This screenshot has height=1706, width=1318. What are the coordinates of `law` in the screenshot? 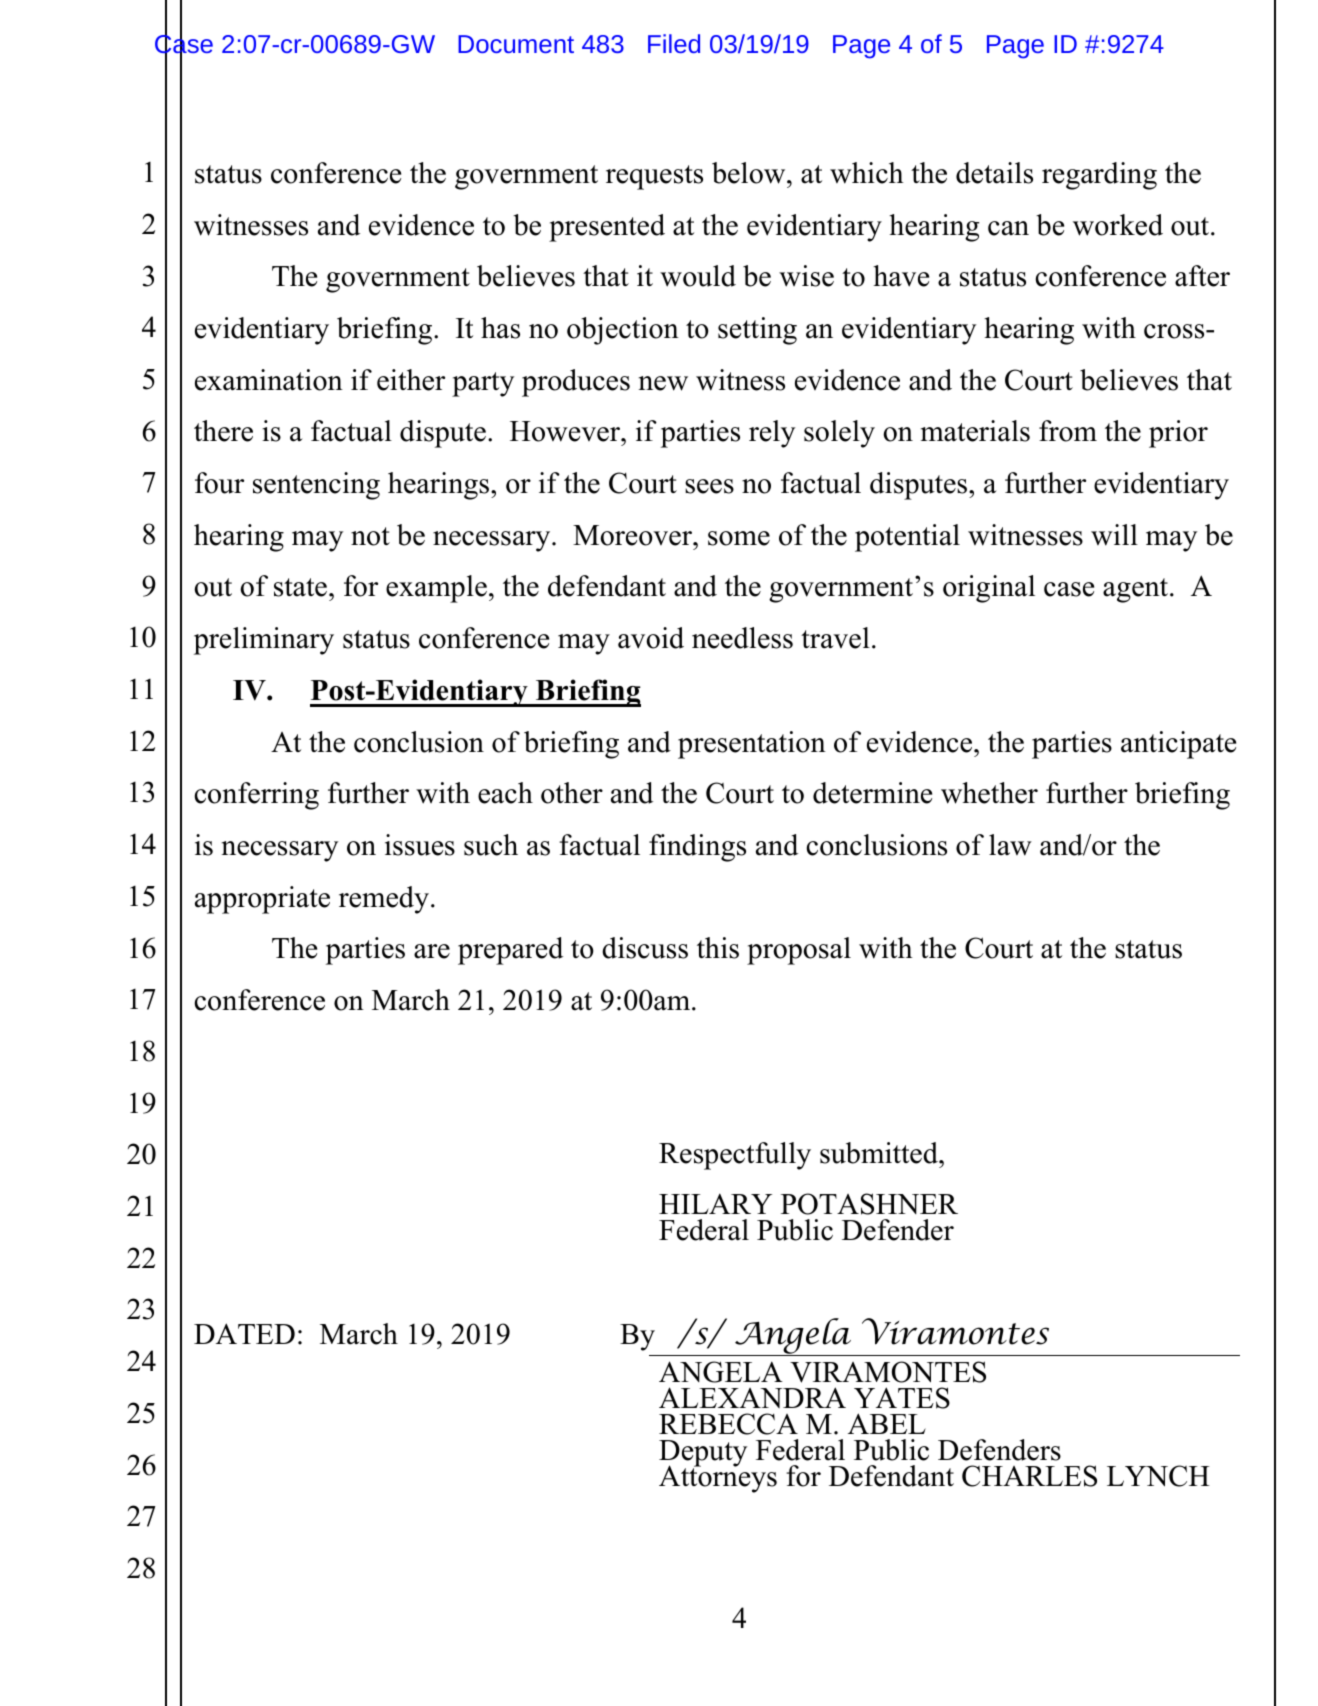 It's located at (1010, 845).
